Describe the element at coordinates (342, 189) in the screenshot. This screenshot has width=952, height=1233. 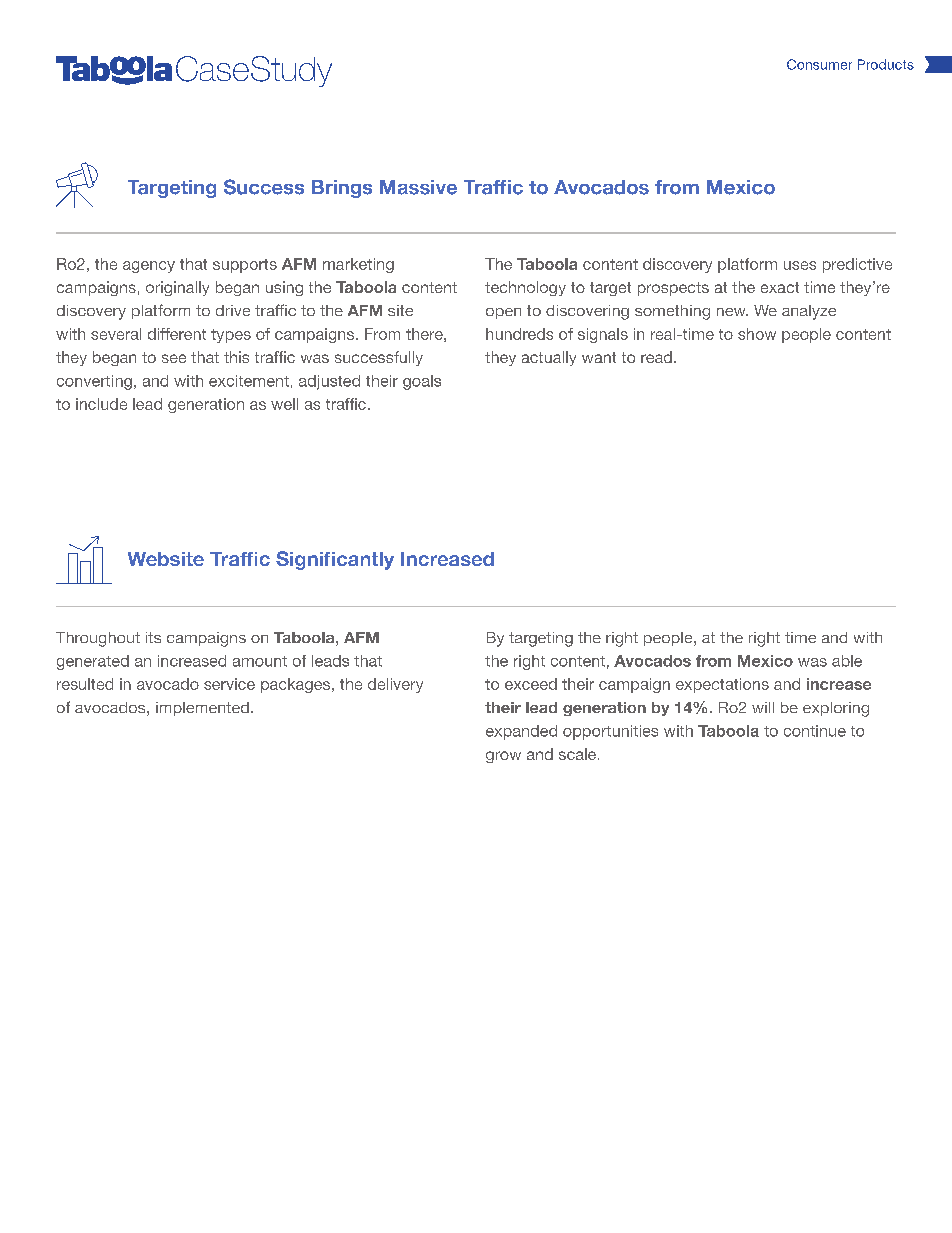
I see `Brings` at that location.
